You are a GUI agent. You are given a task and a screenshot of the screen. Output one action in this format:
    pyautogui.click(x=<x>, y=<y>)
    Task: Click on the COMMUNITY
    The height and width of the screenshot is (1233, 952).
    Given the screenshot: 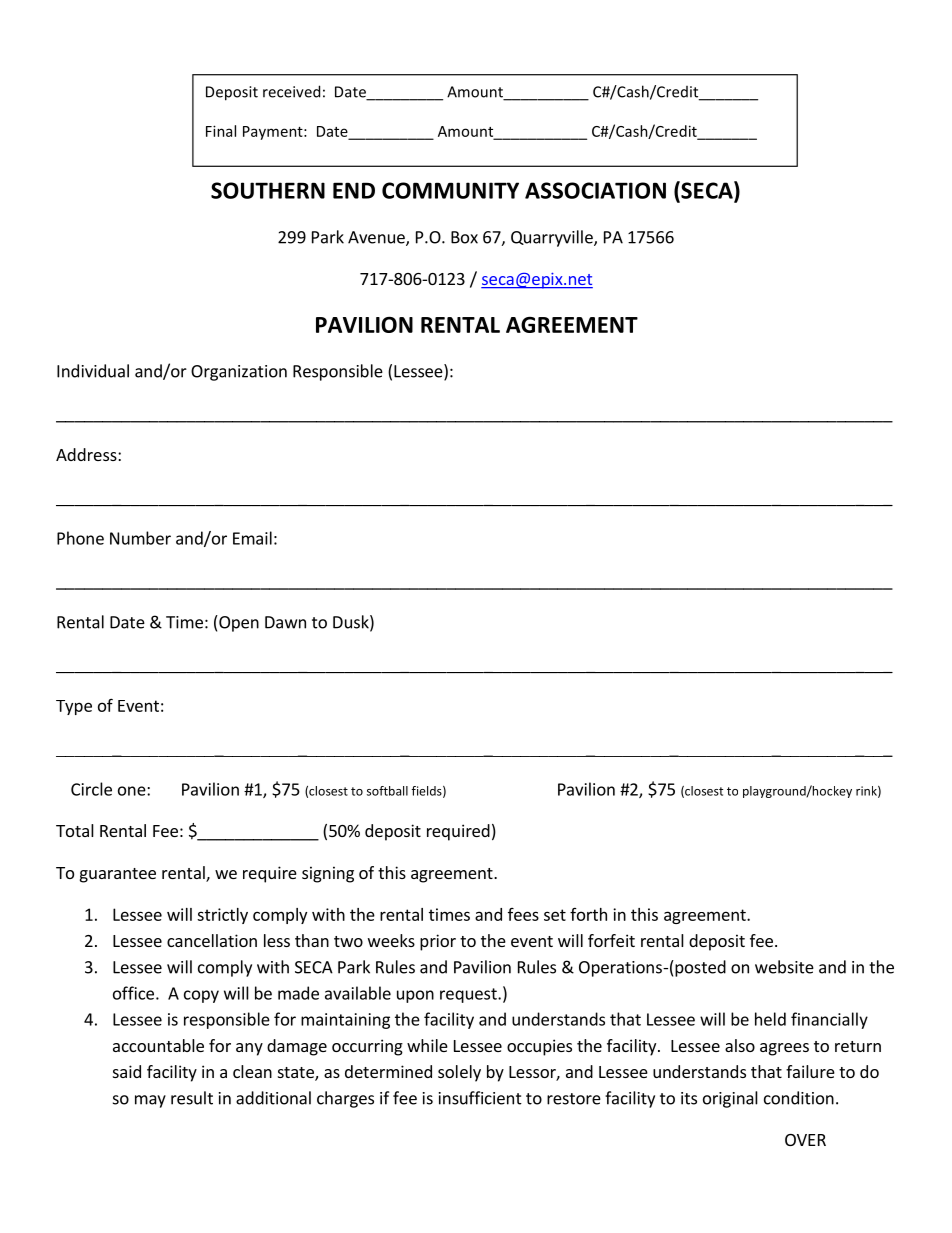 What is the action you would take?
    pyautogui.click(x=450, y=190)
